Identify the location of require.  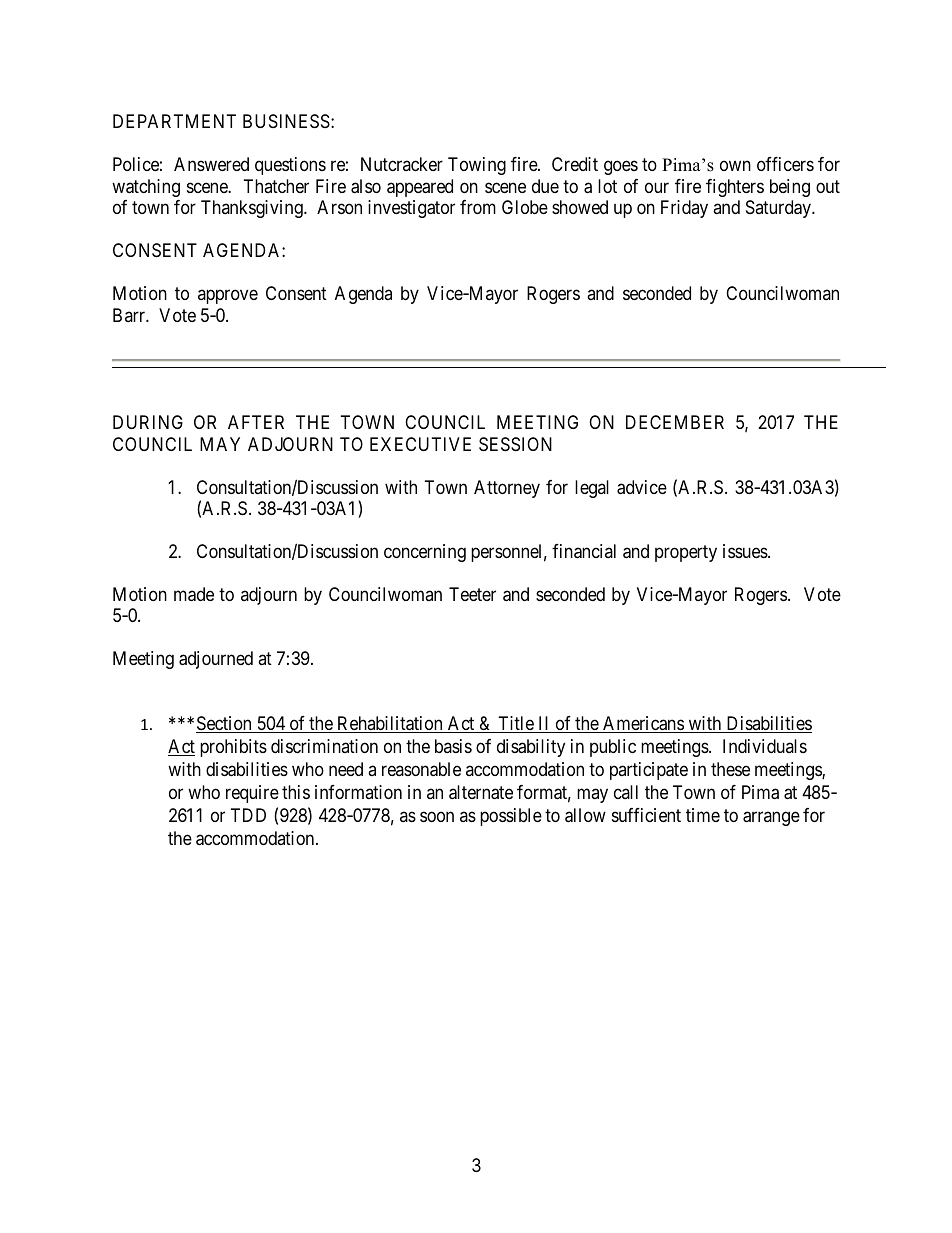
(252, 794).
